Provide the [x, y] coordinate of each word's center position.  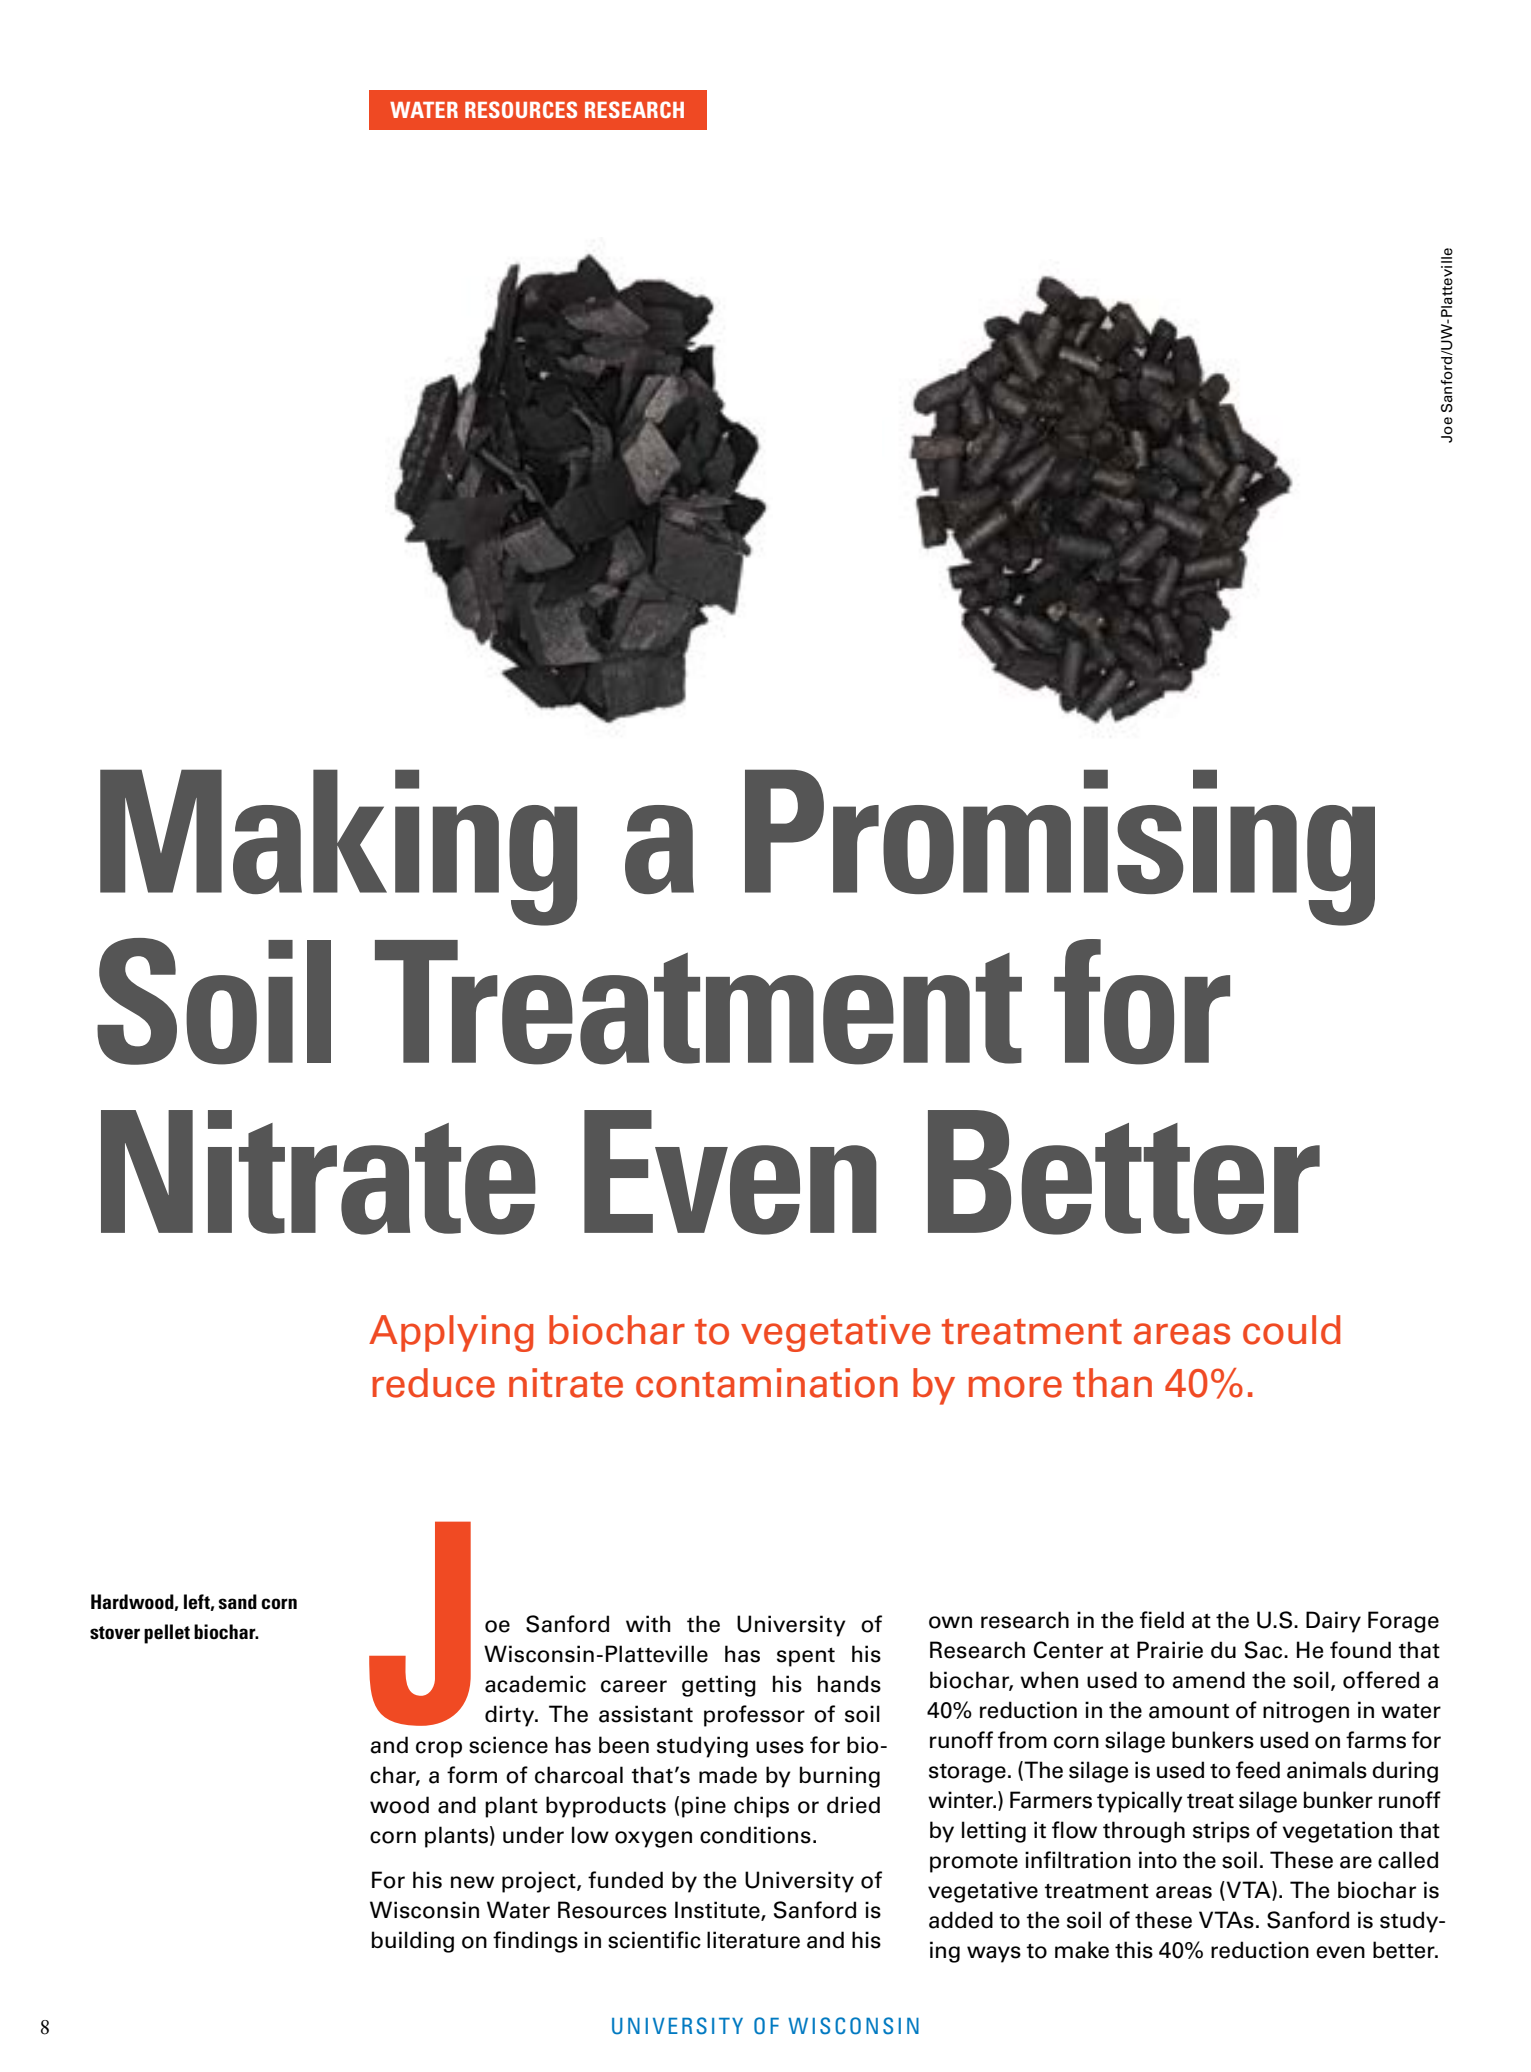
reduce [433, 1383]
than [1112, 1383]
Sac [1265, 1650]
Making [338, 847]
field [1162, 1620]
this [1134, 1950]
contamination [767, 1383]
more [1015, 1387]
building [413, 1942]
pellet [167, 1634]
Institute [718, 1910]
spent [806, 1657]
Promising [1060, 847]
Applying [451, 1333]
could [1292, 1330]
